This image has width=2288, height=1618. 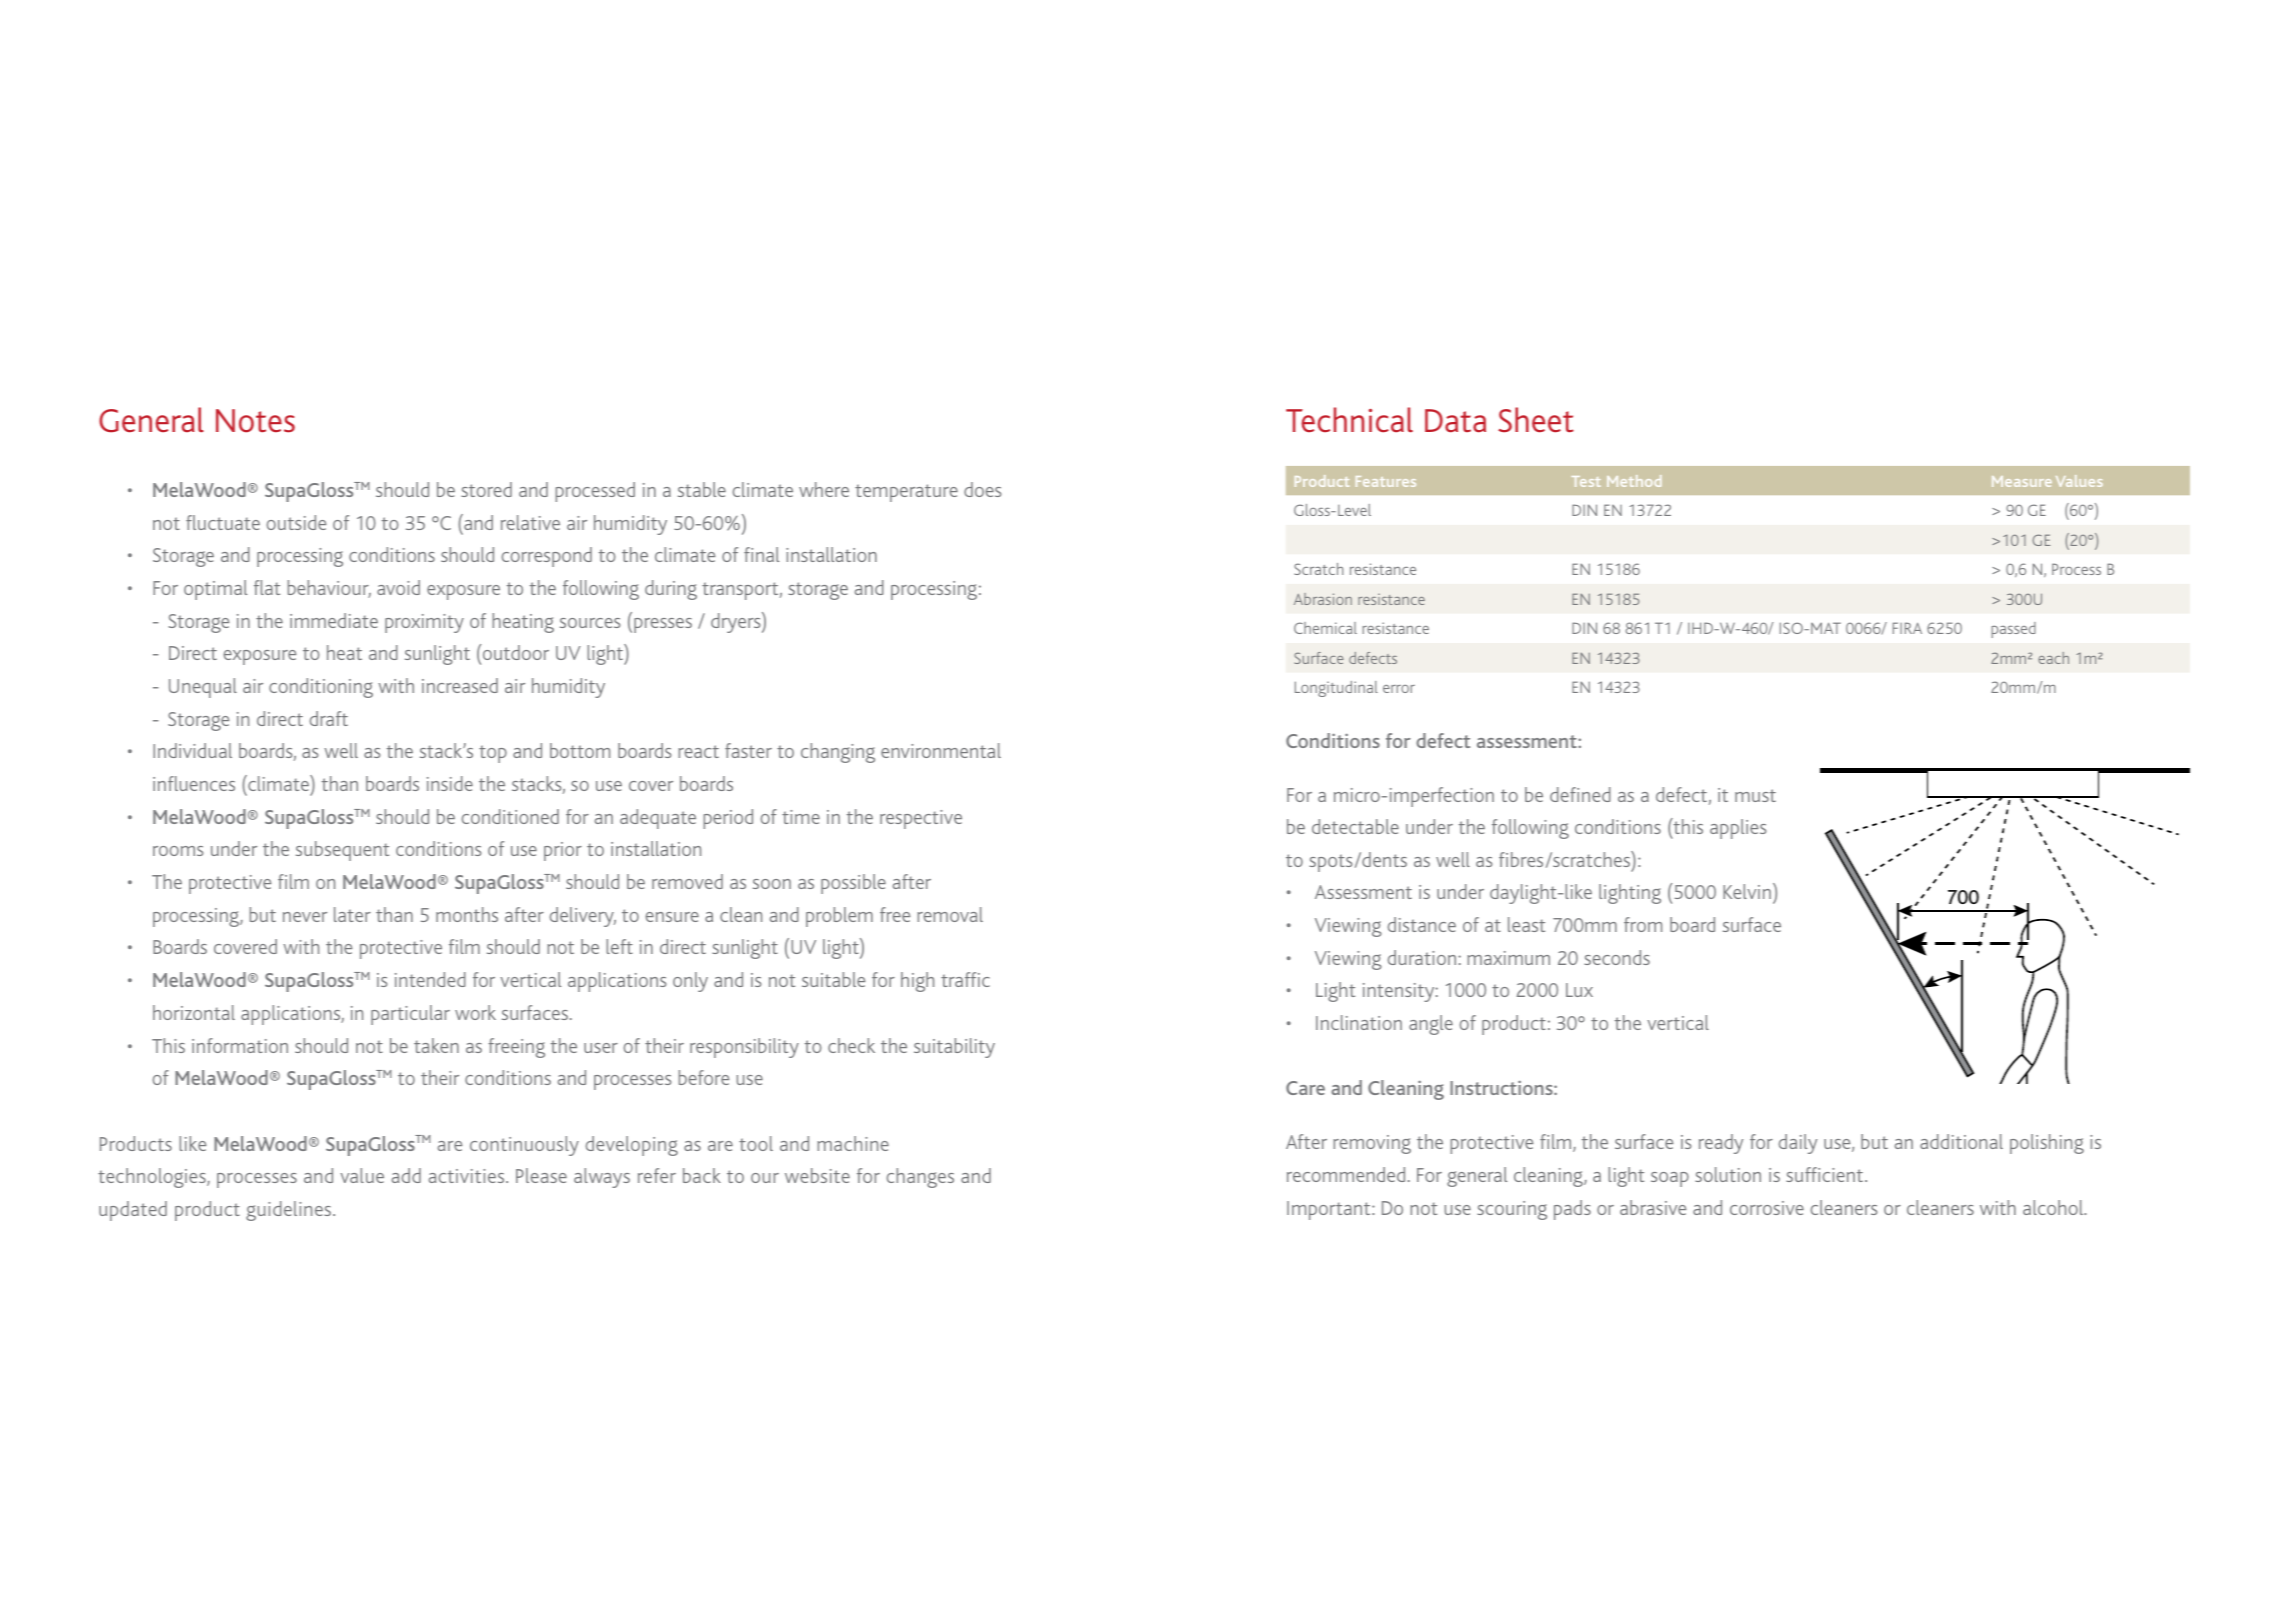 I want to click on applies, so click(x=1738, y=829).
